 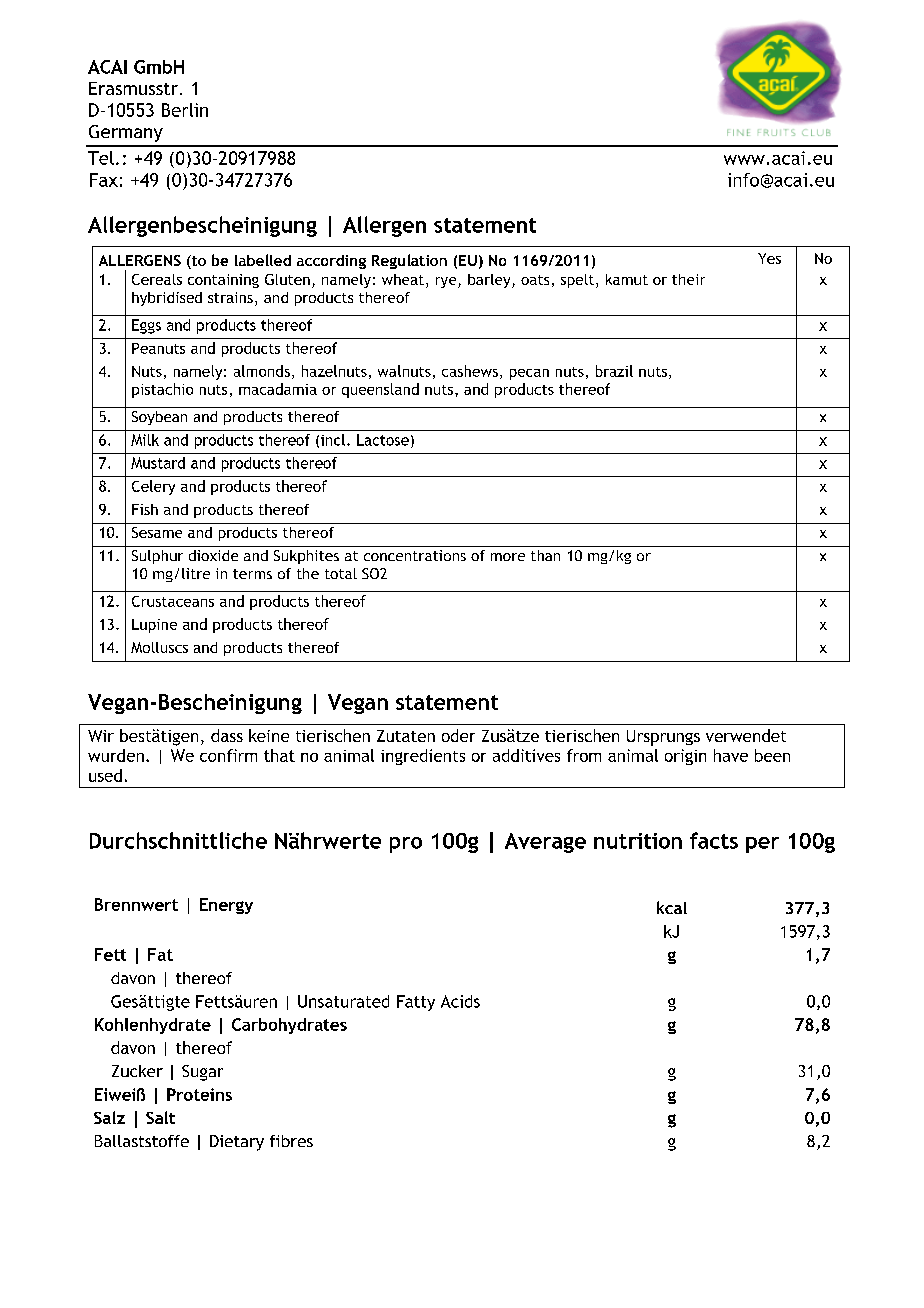 What do you see at coordinates (383, 440) in the screenshot?
I see `Lactose` at bounding box center [383, 440].
